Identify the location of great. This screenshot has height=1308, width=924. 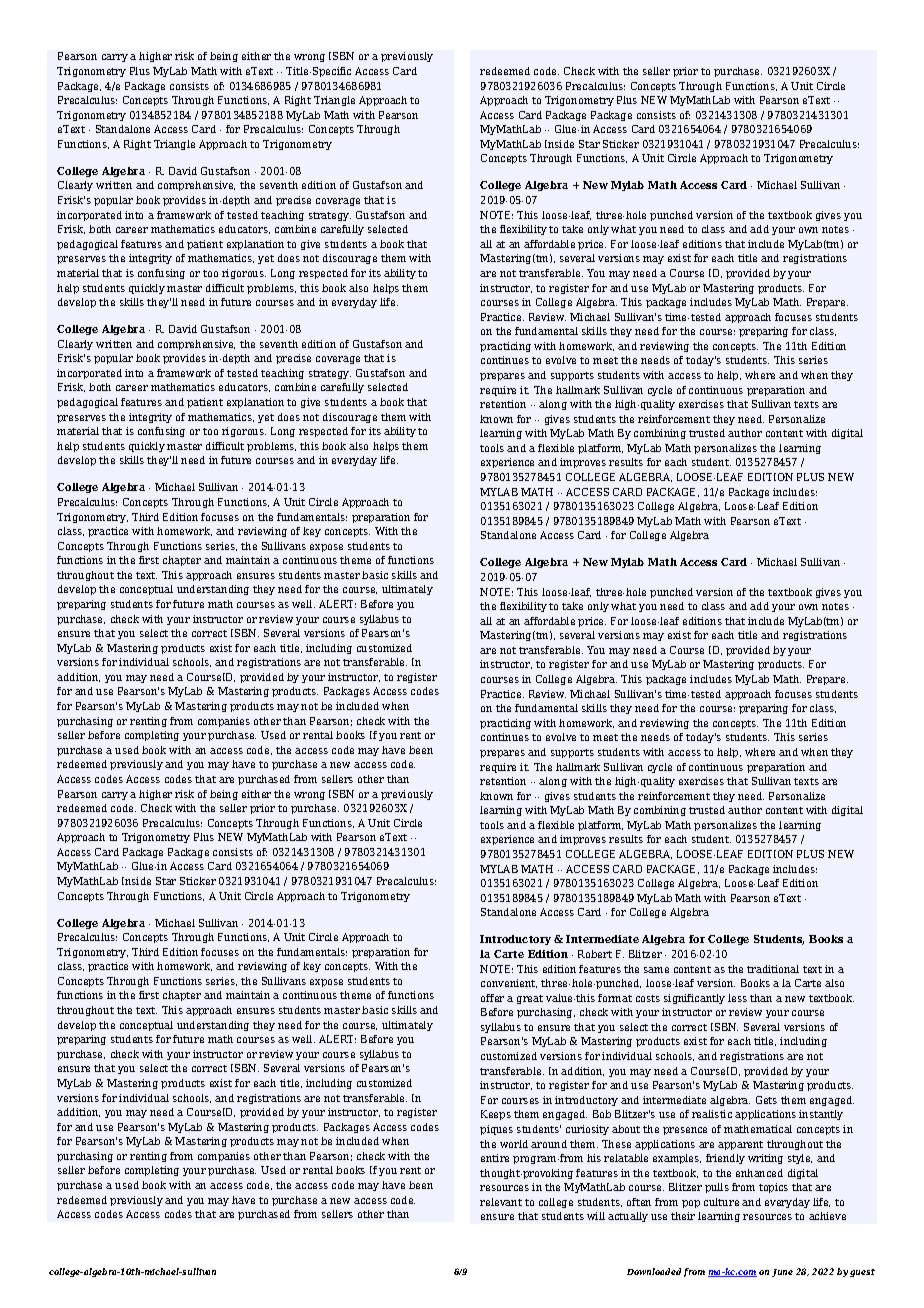
(530, 999).
